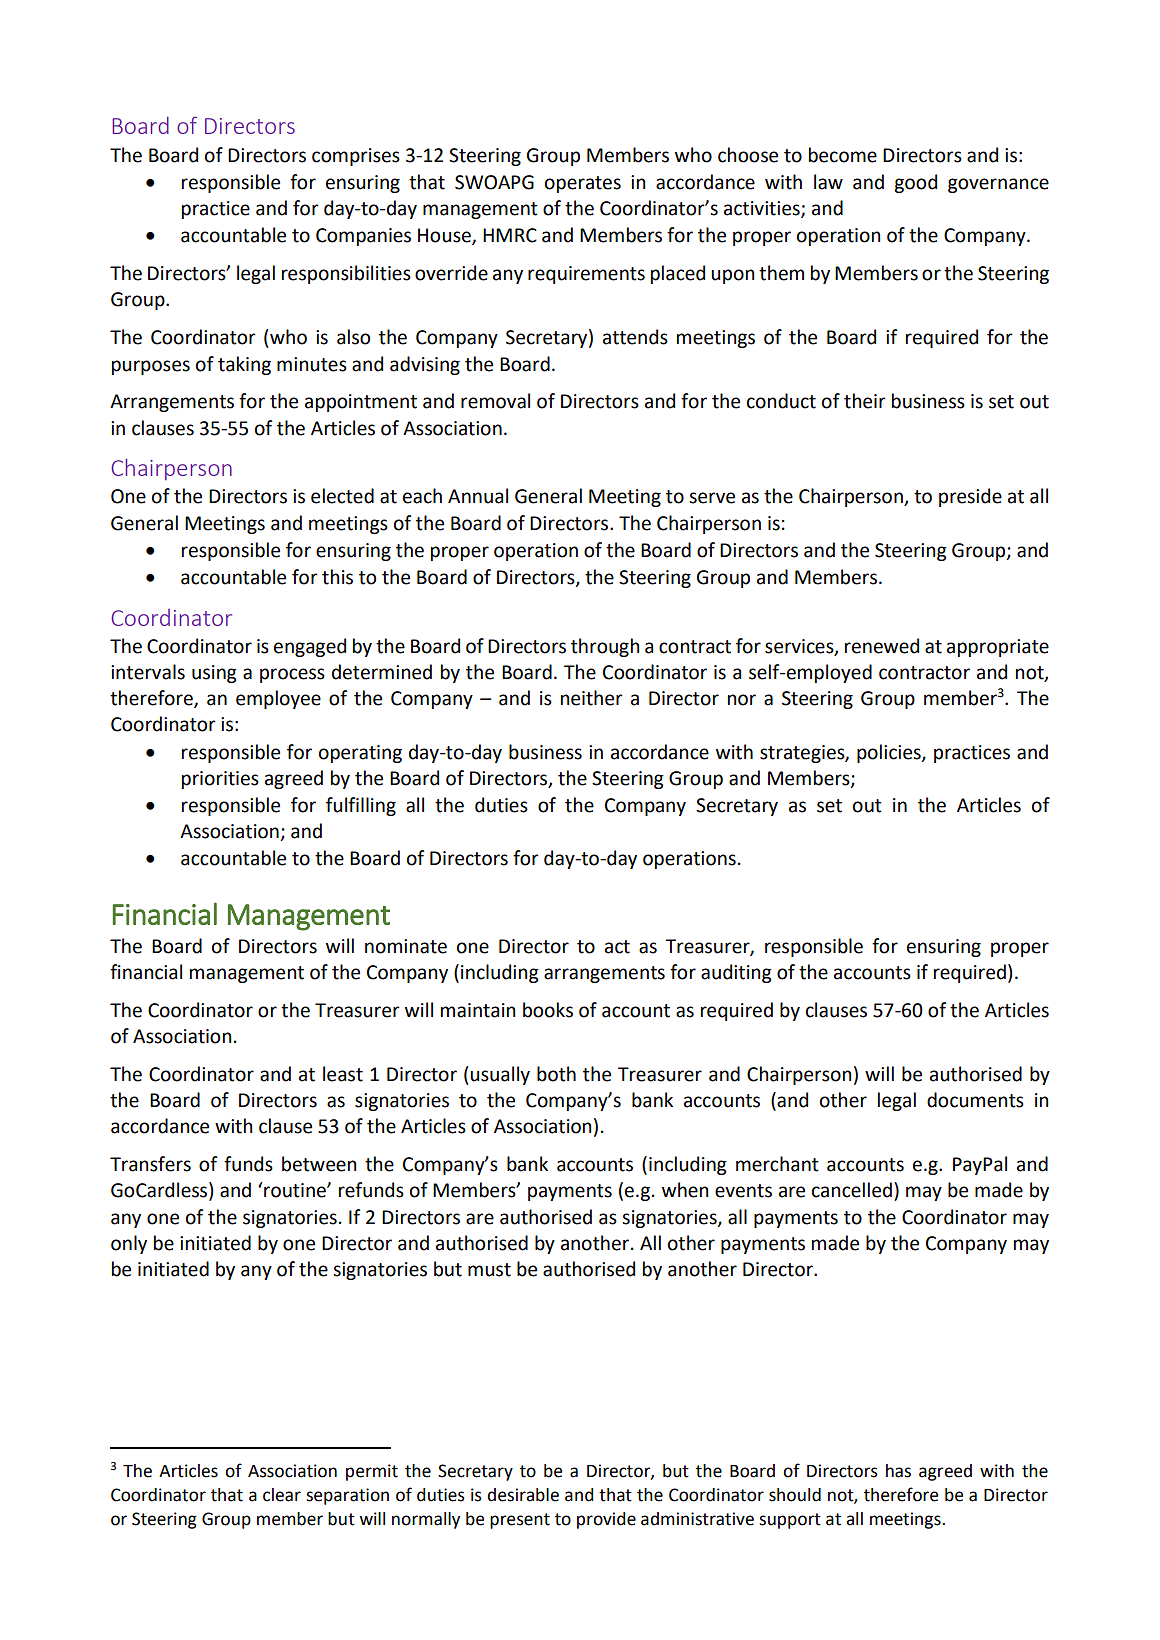 Image resolution: width=1160 pixels, height=1640 pixels. What do you see at coordinates (898, 1471) in the document?
I see `has` at bounding box center [898, 1471].
